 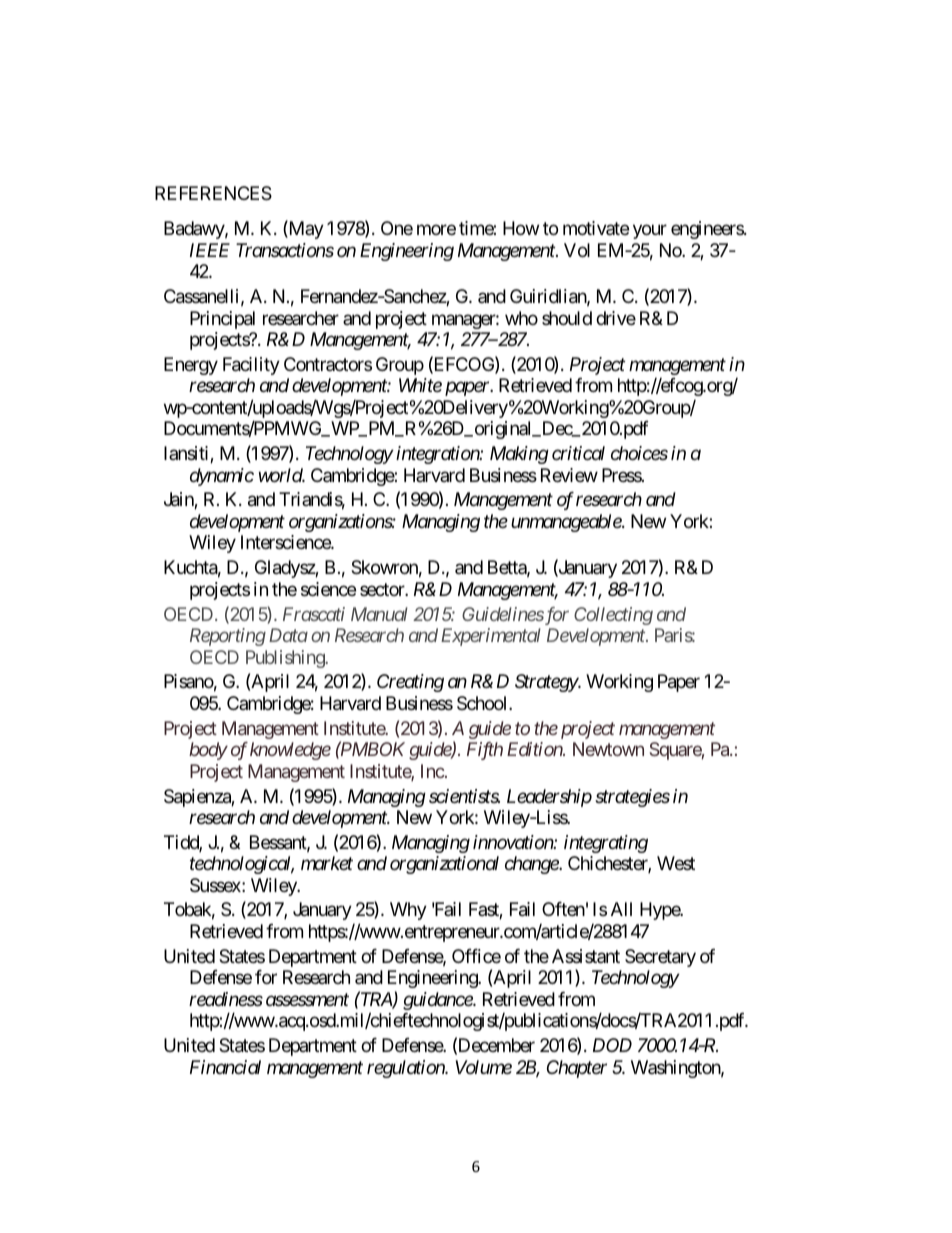 What do you see at coordinates (578, 453) in the document?
I see `critical` at bounding box center [578, 453].
